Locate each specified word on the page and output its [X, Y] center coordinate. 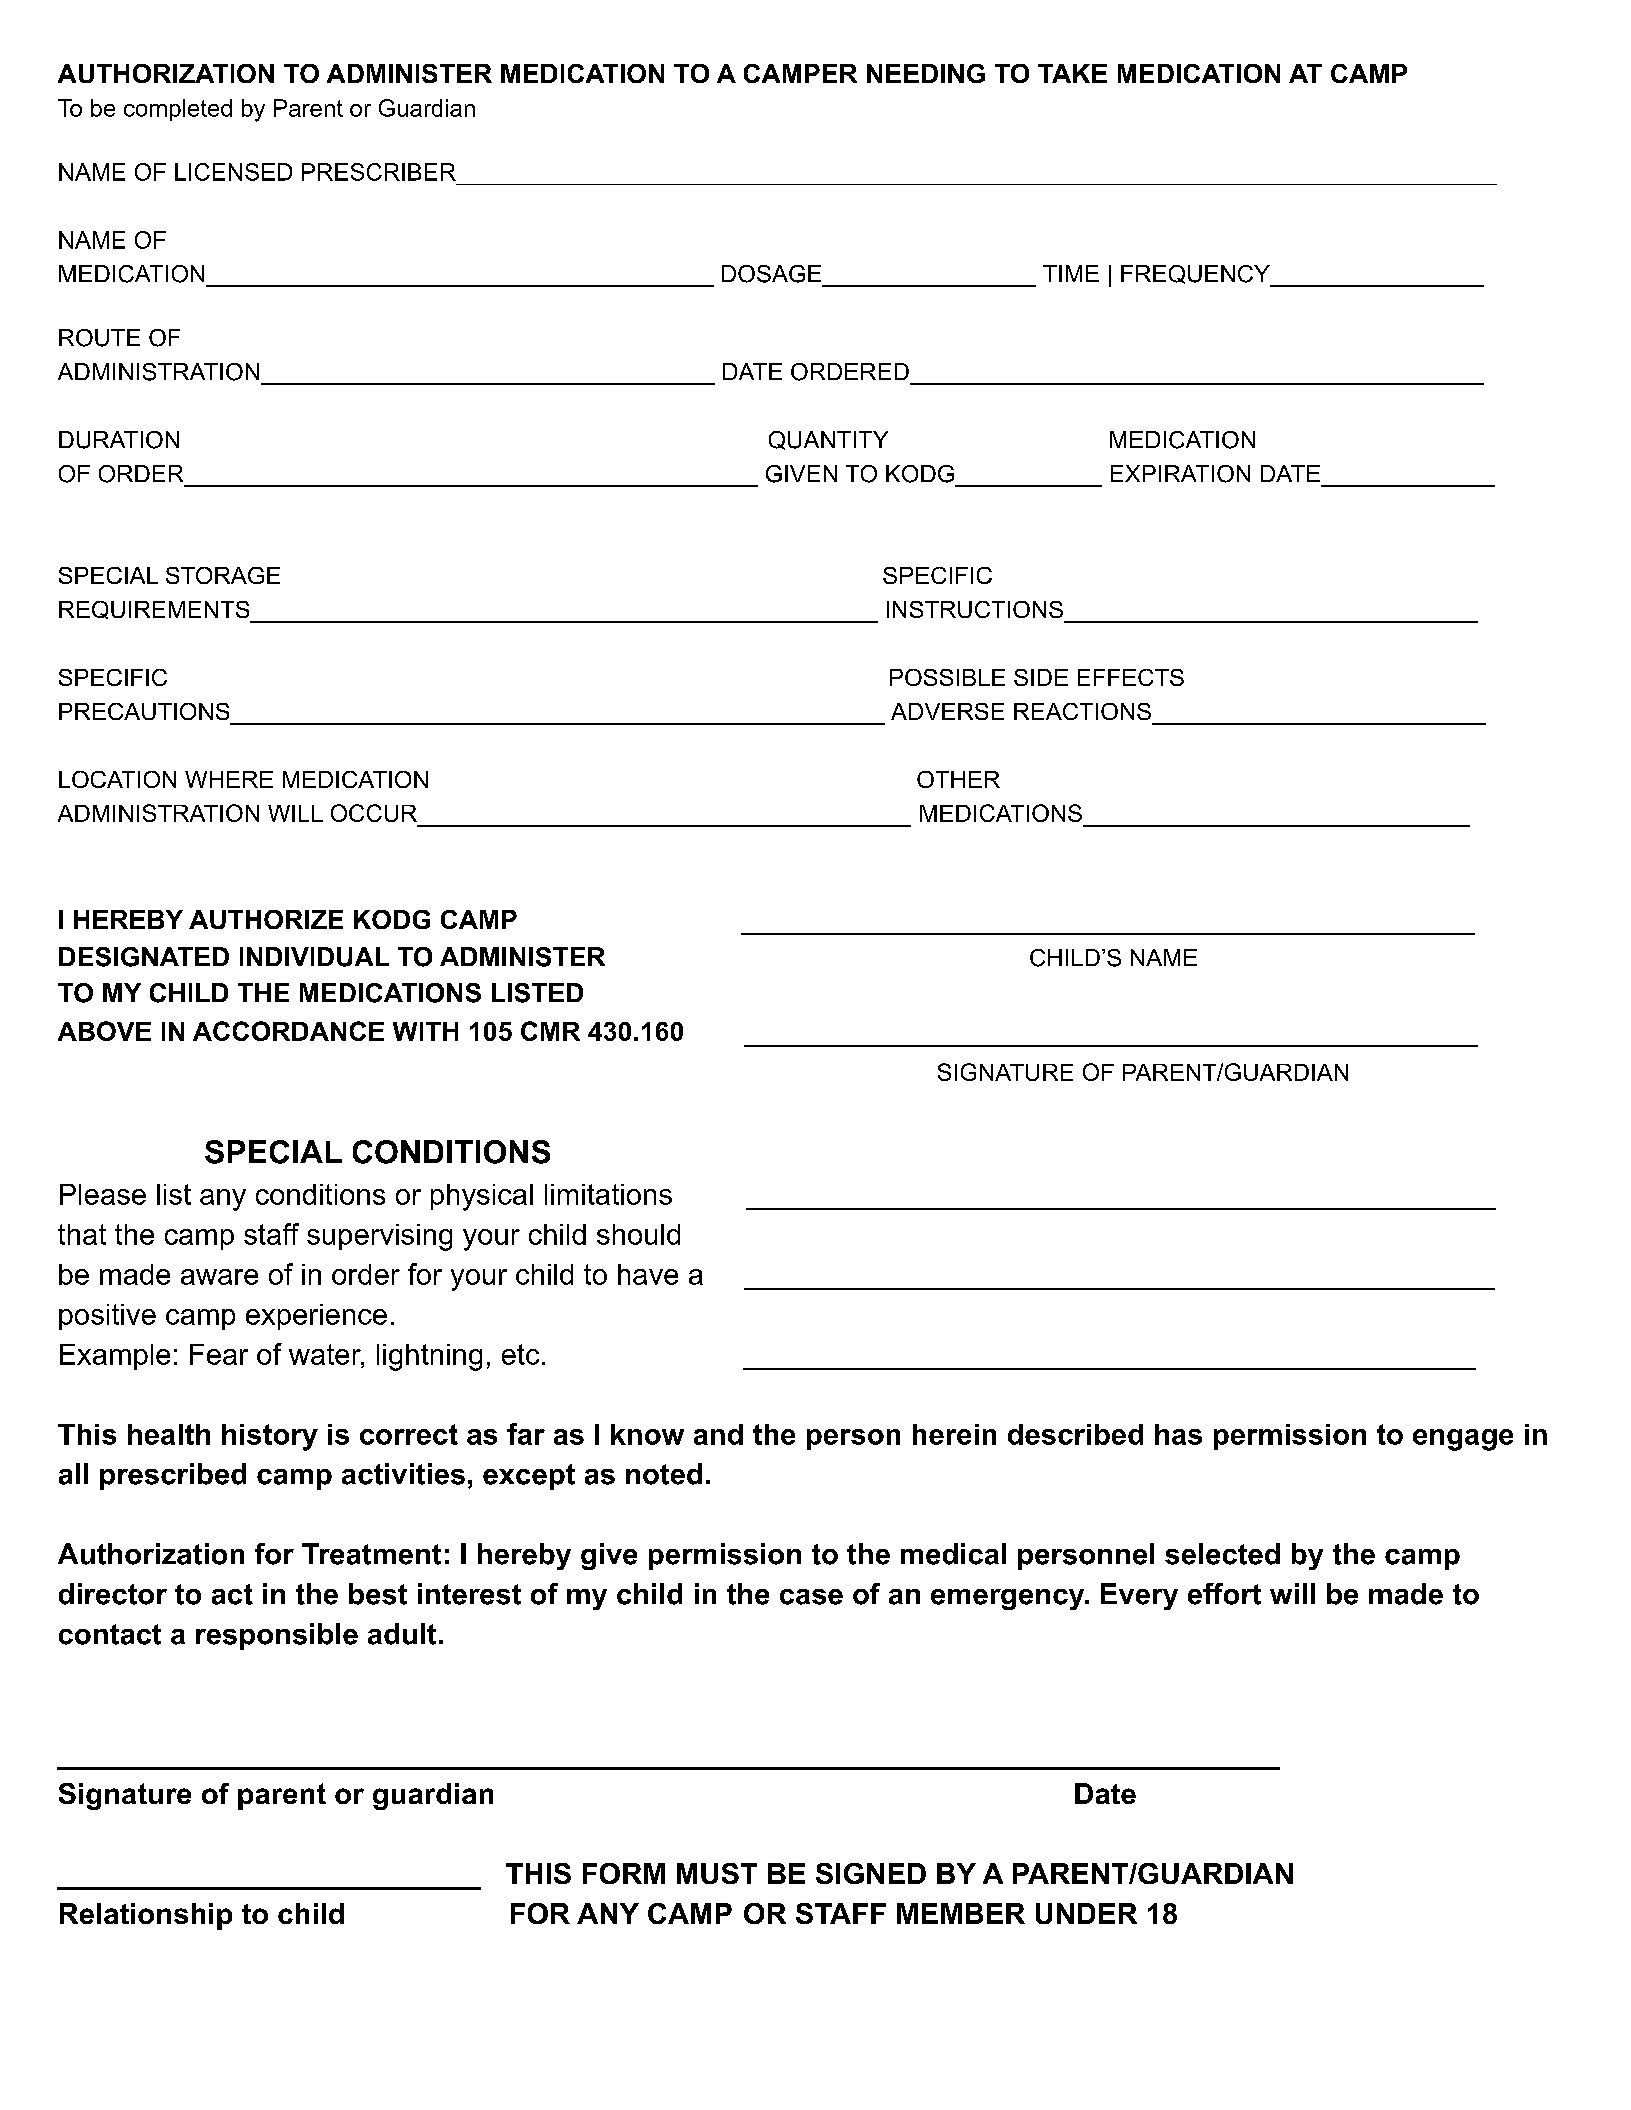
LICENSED [233, 172]
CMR [550, 1031]
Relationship [146, 1916]
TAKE [1072, 73]
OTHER [958, 779]
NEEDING [926, 73]
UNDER [1086, 1913]
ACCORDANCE [288, 1031]
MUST [717, 1873]
